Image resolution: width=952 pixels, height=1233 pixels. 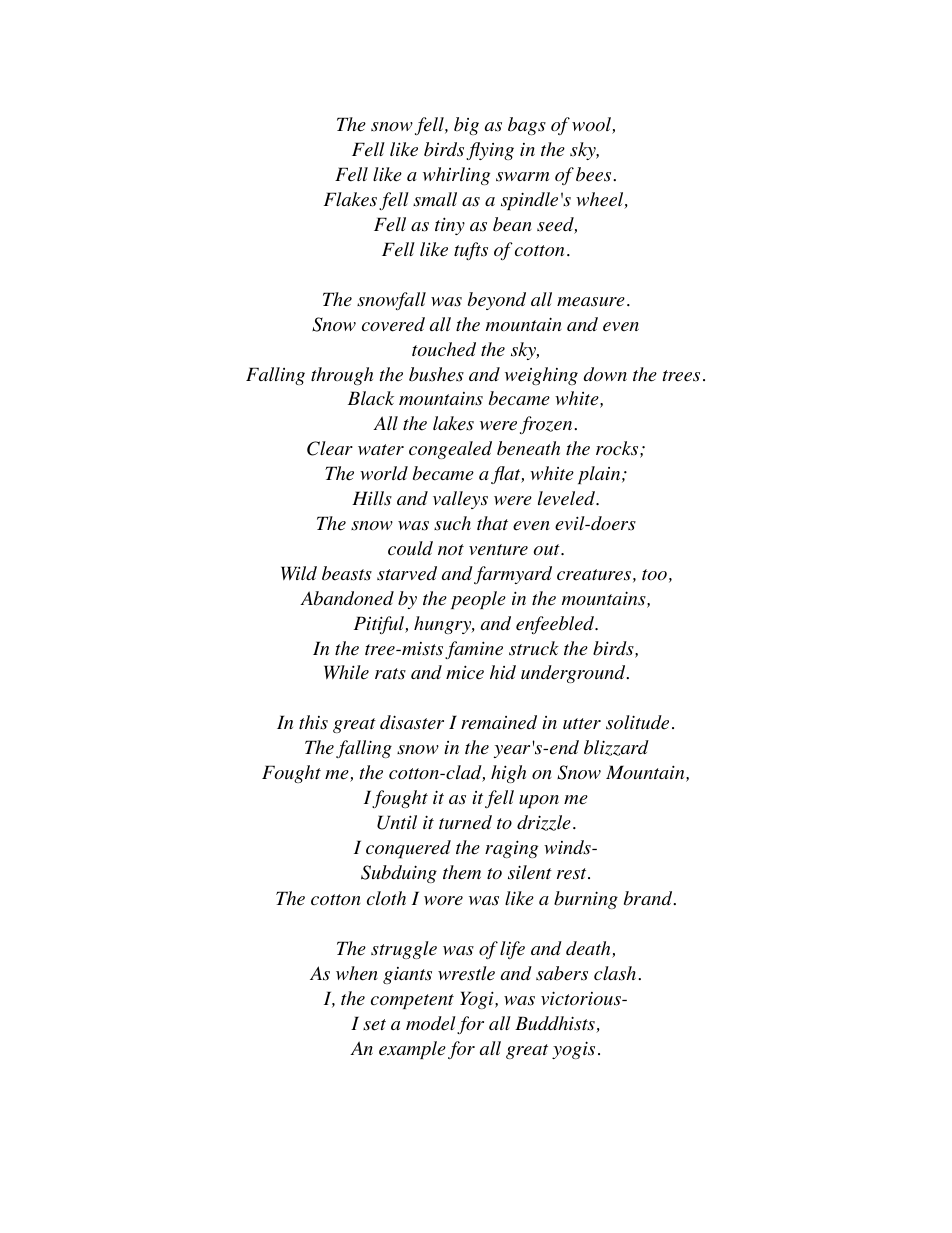 I want to click on solitude, so click(x=637, y=722).
